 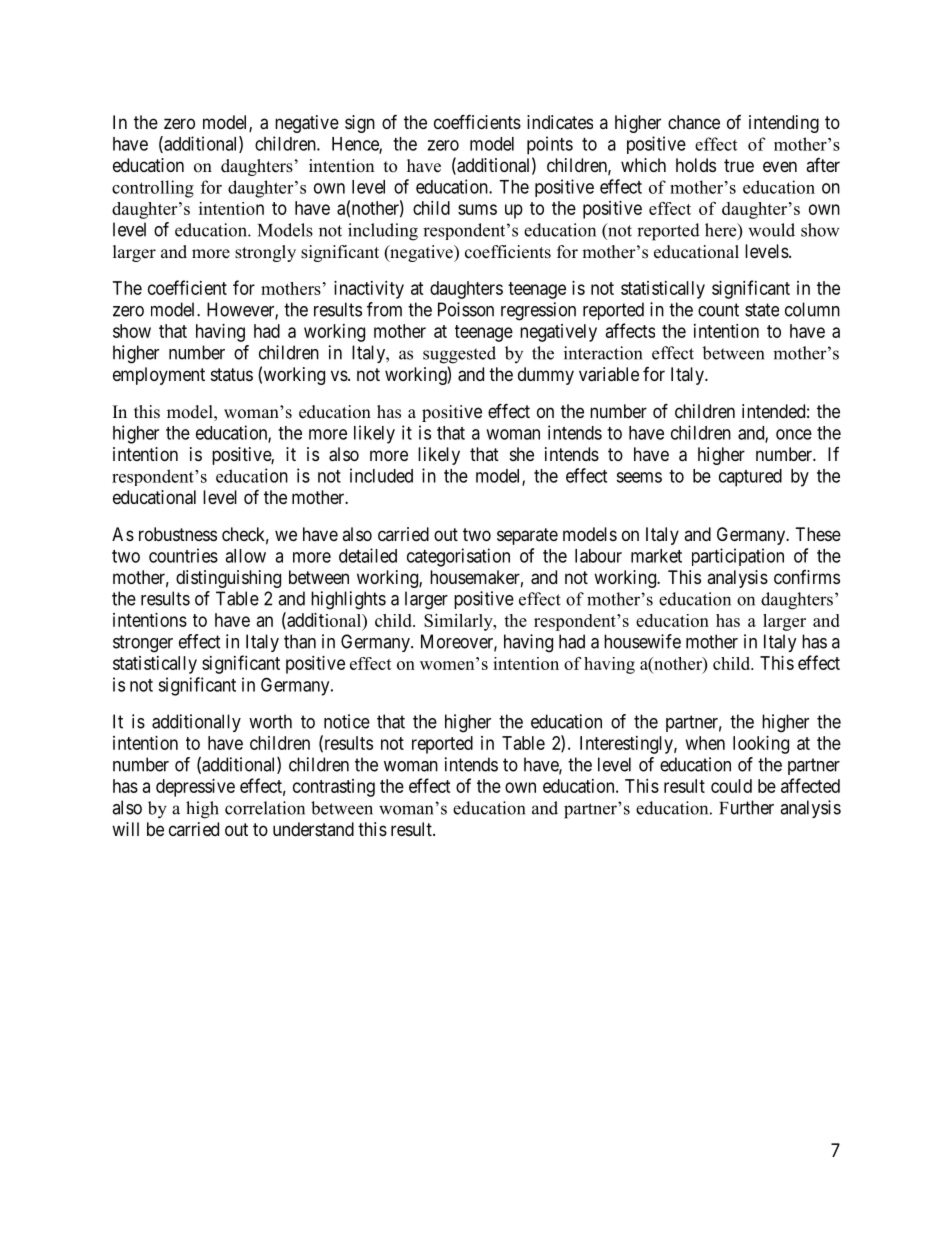 What do you see at coordinates (178, 534) in the document?
I see `robustness` at bounding box center [178, 534].
